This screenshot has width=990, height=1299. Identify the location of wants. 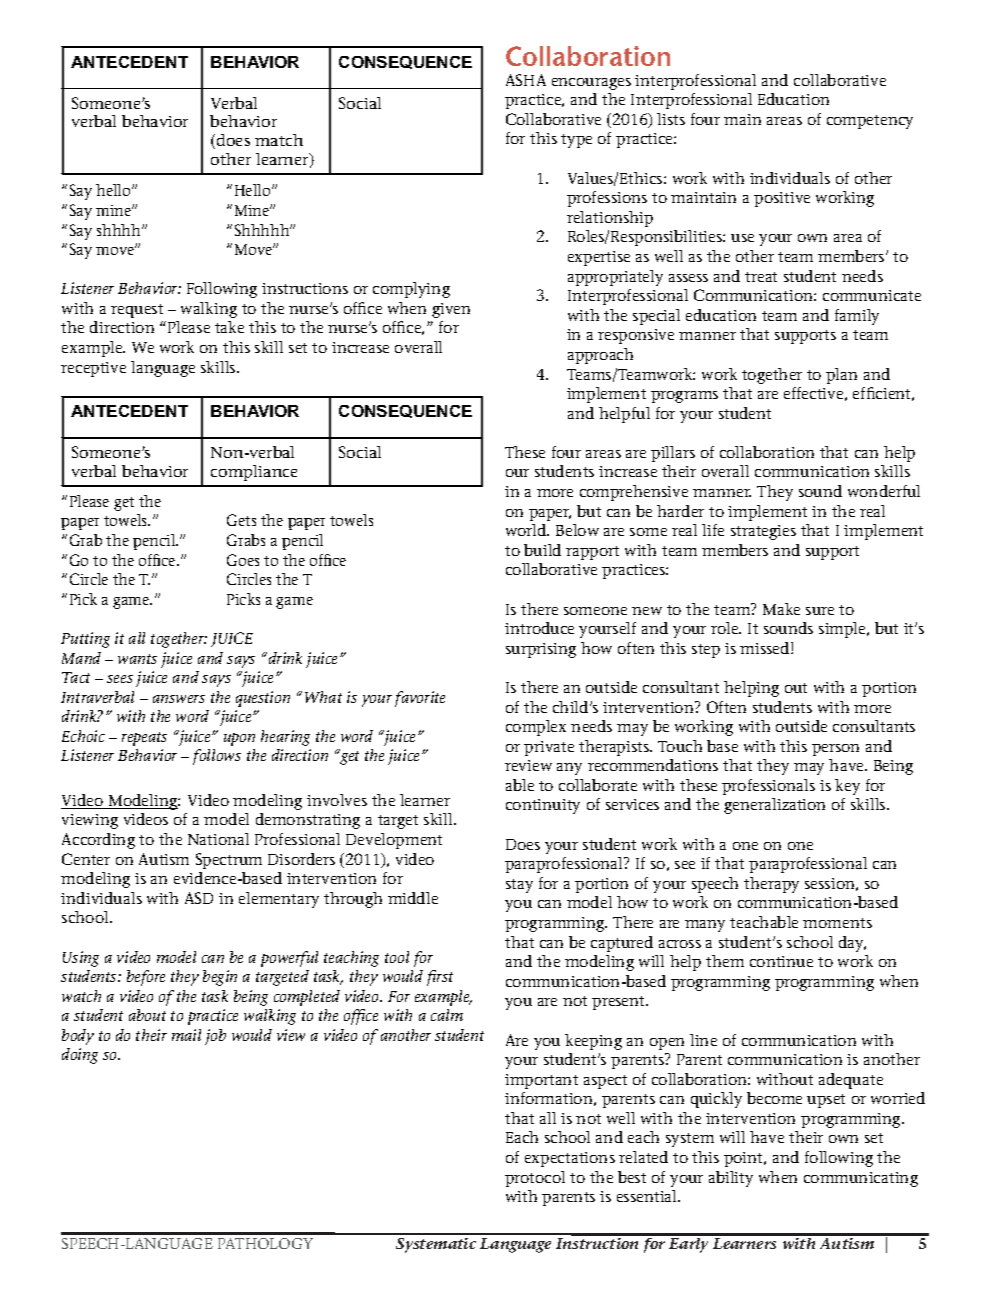
(137, 659).
